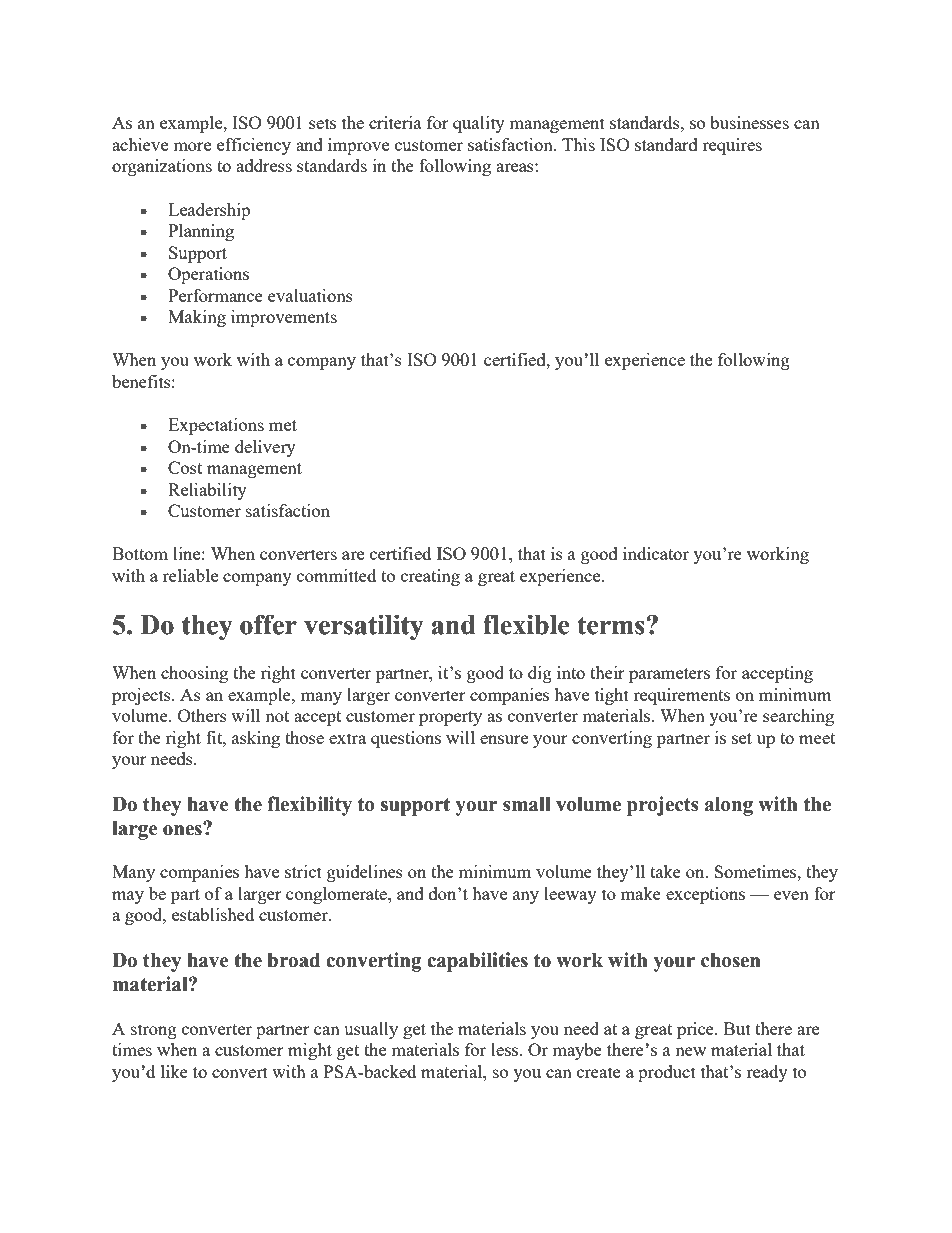 This screenshot has height=1233, width=952. Describe the element at coordinates (732, 146) in the screenshot. I see `requires` at that location.
